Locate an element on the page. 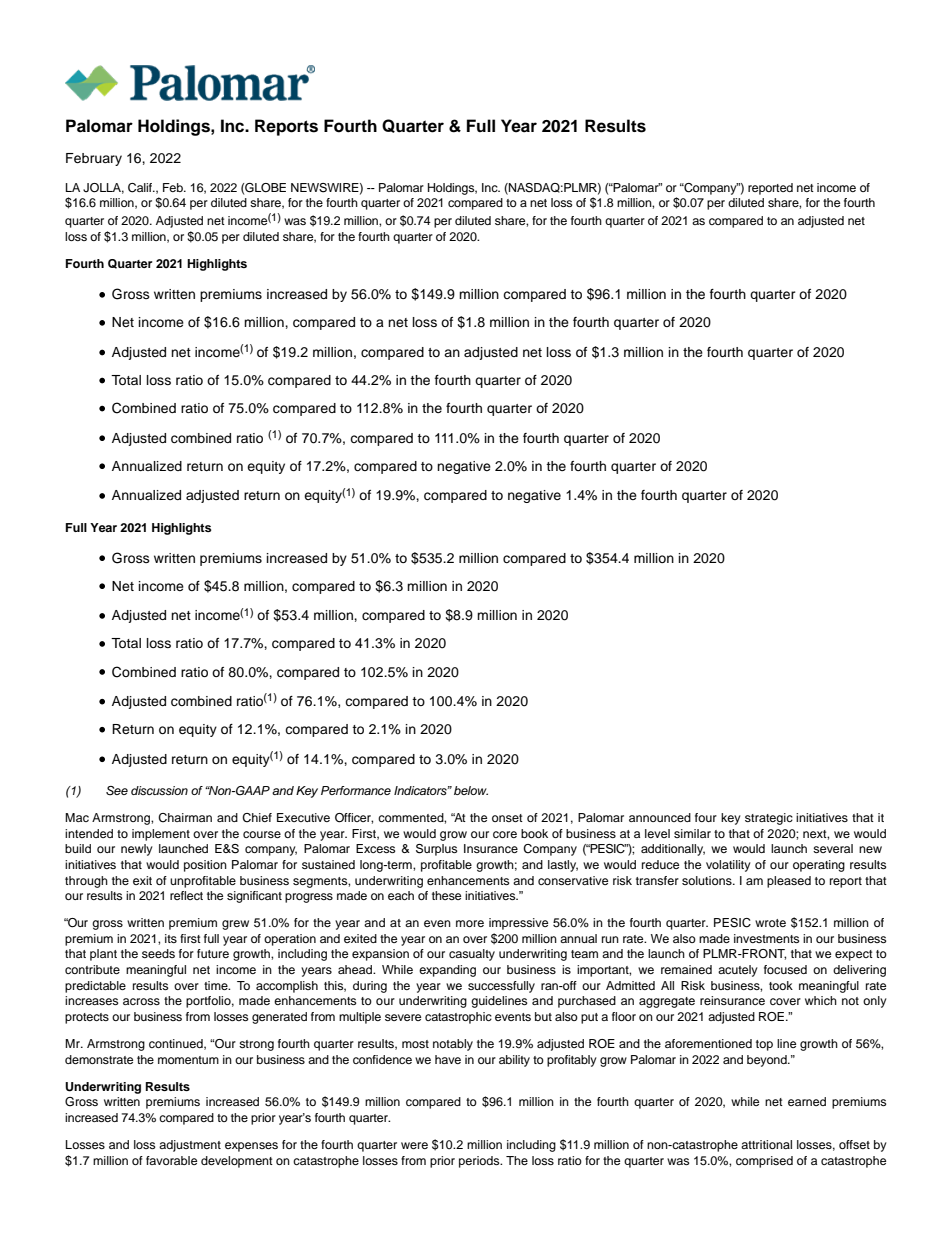 The width and height of the document is (952, 1233). similar is located at coordinates (692, 833).
